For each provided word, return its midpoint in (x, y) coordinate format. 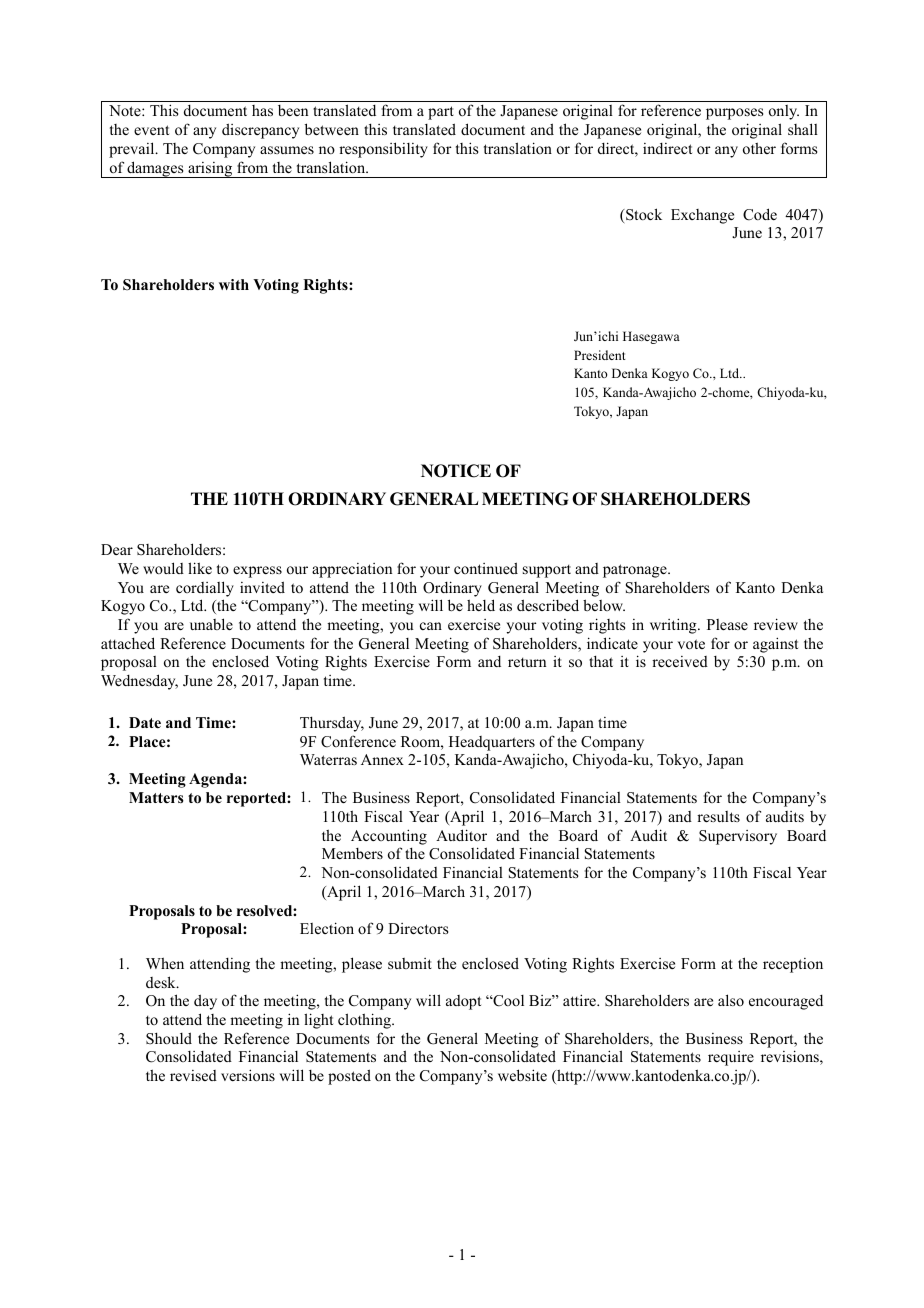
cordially (205, 589)
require (731, 1058)
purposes (734, 114)
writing (674, 626)
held (481, 605)
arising (210, 170)
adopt (463, 1002)
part (441, 113)
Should (169, 1038)
